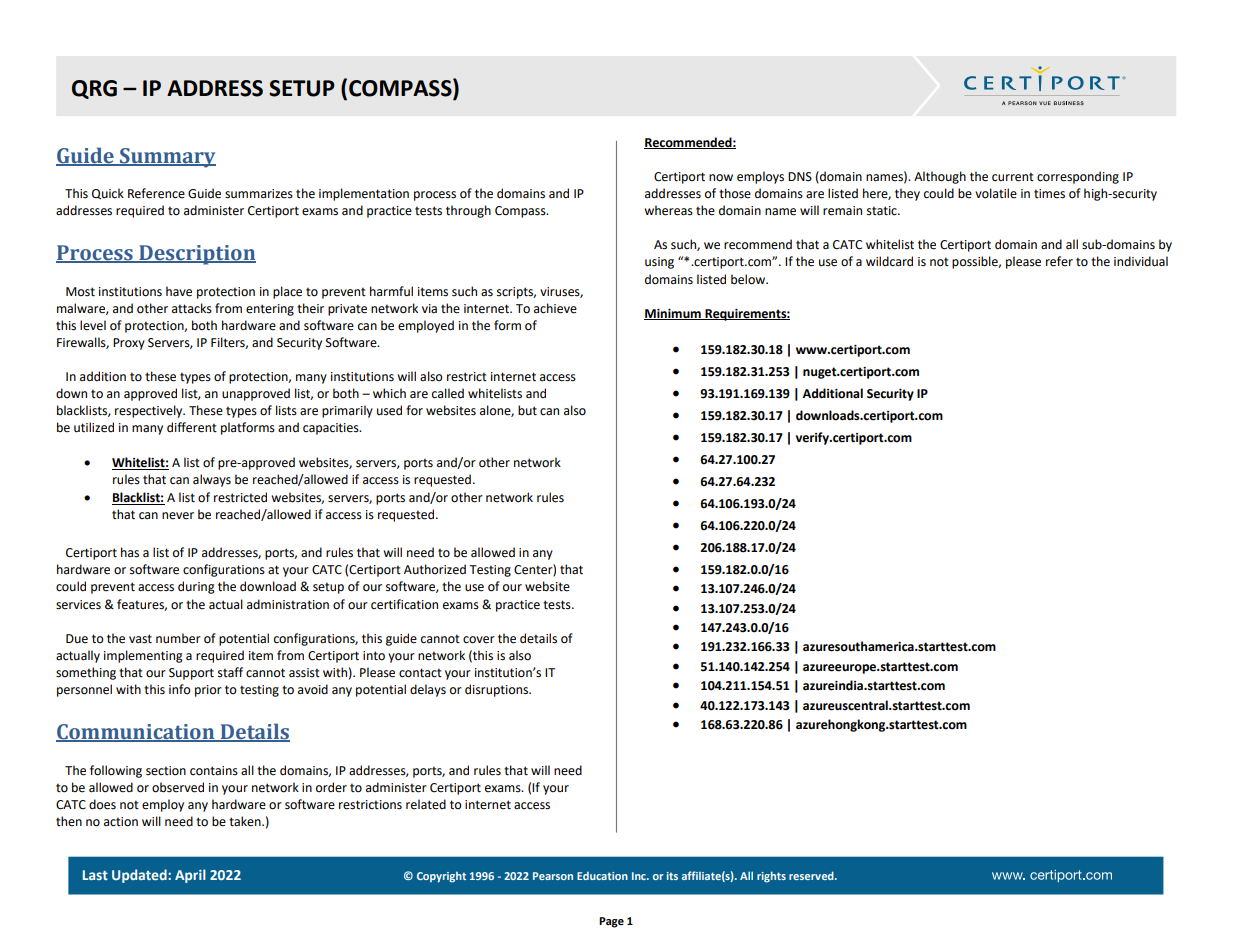 The width and height of the image is (1233, 952). I want to click on current, so click(1013, 177).
